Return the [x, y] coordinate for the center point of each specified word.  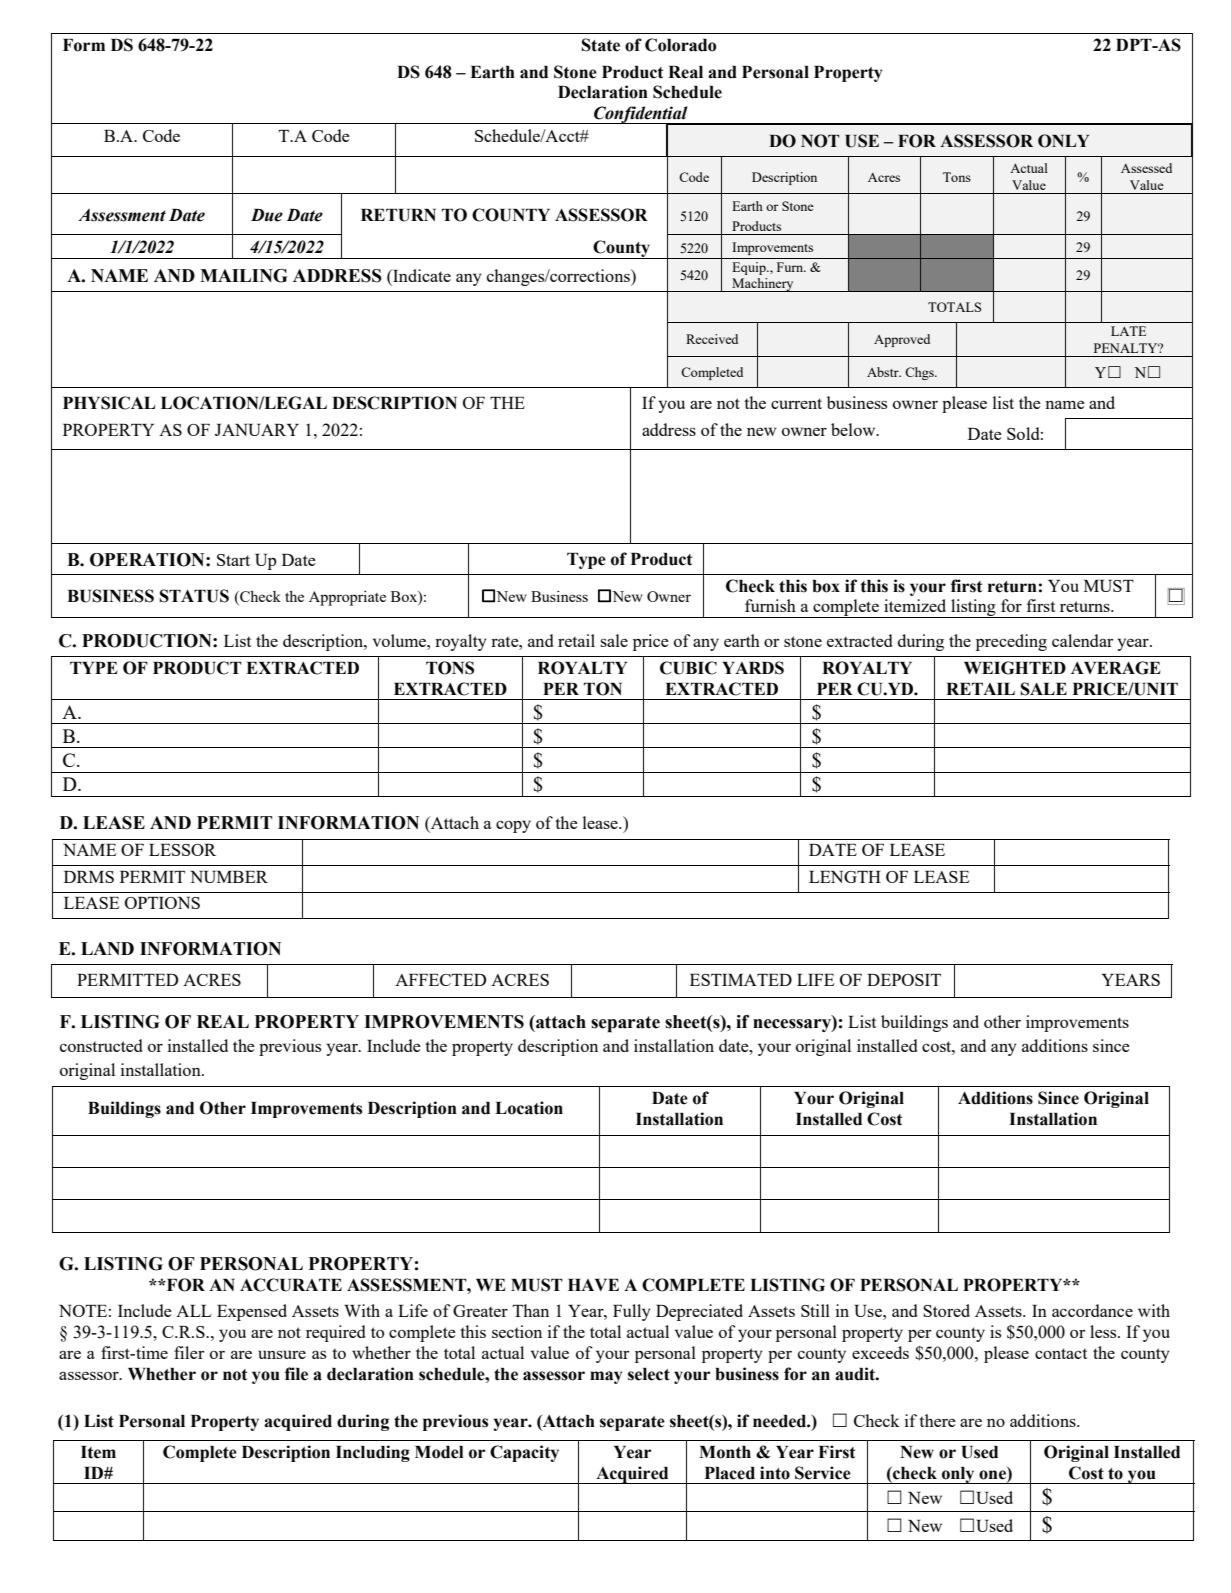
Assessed [1146, 168]
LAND [107, 948]
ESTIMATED [741, 980]
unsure [282, 1354]
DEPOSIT [904, 980]
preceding [1011, 642]
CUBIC [688, 668]
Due [267, 215]
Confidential [641, 116]
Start [233, 560]
